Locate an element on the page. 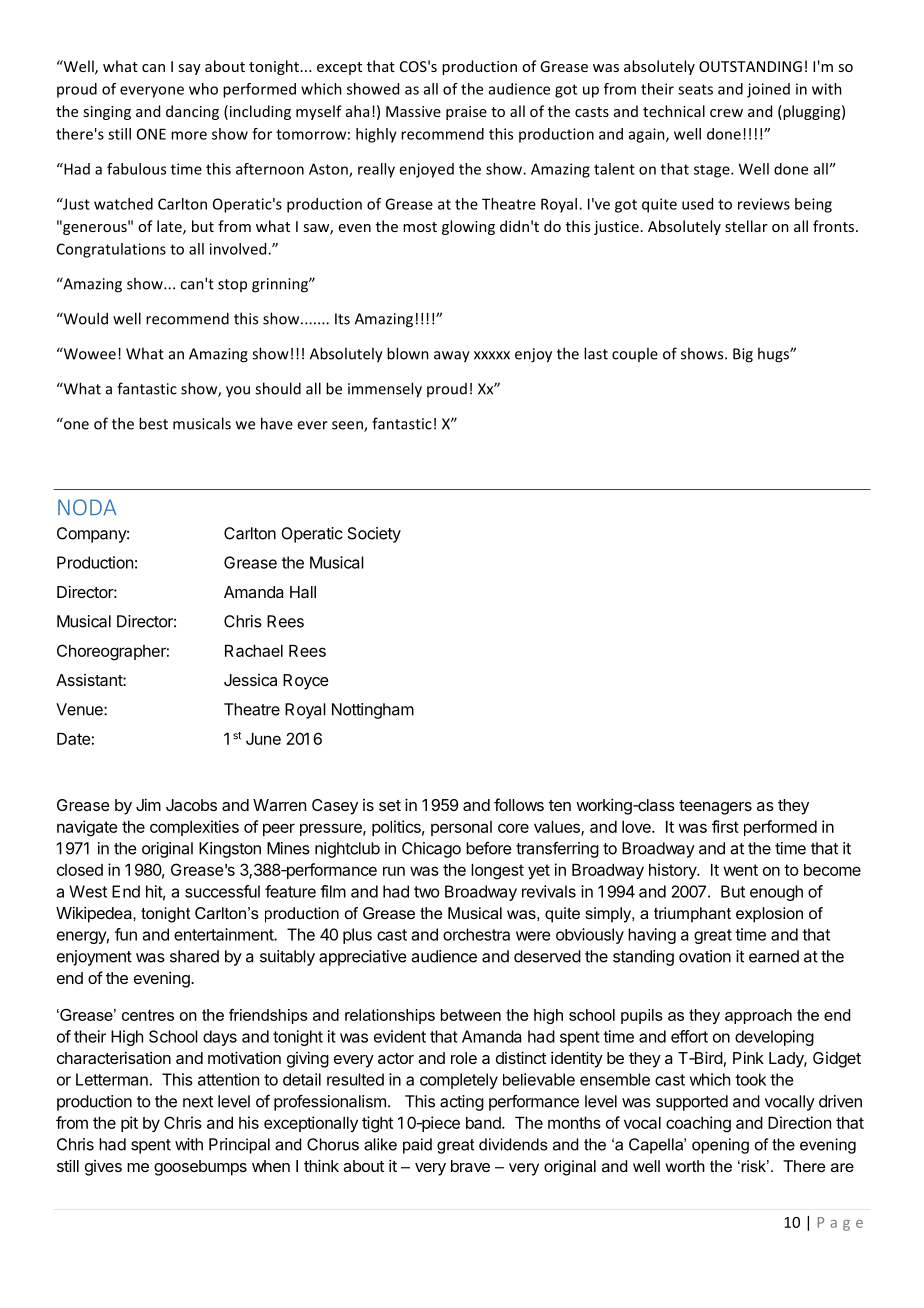 The height and width of the image is (1308, 924). Big is located at coordinates (743, 355).
